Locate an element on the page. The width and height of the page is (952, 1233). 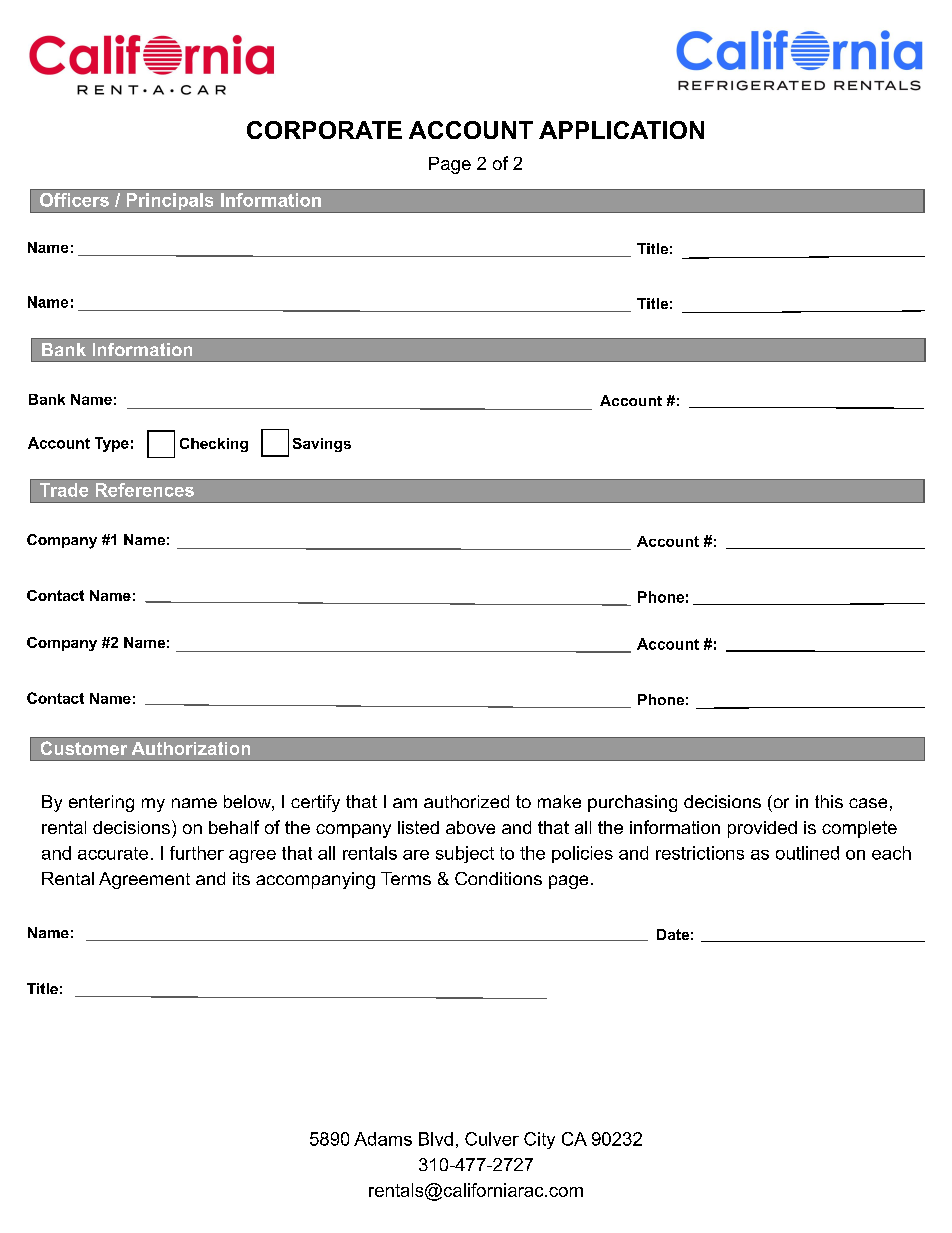
CORPORATE is located at coordinates (324, 130).
